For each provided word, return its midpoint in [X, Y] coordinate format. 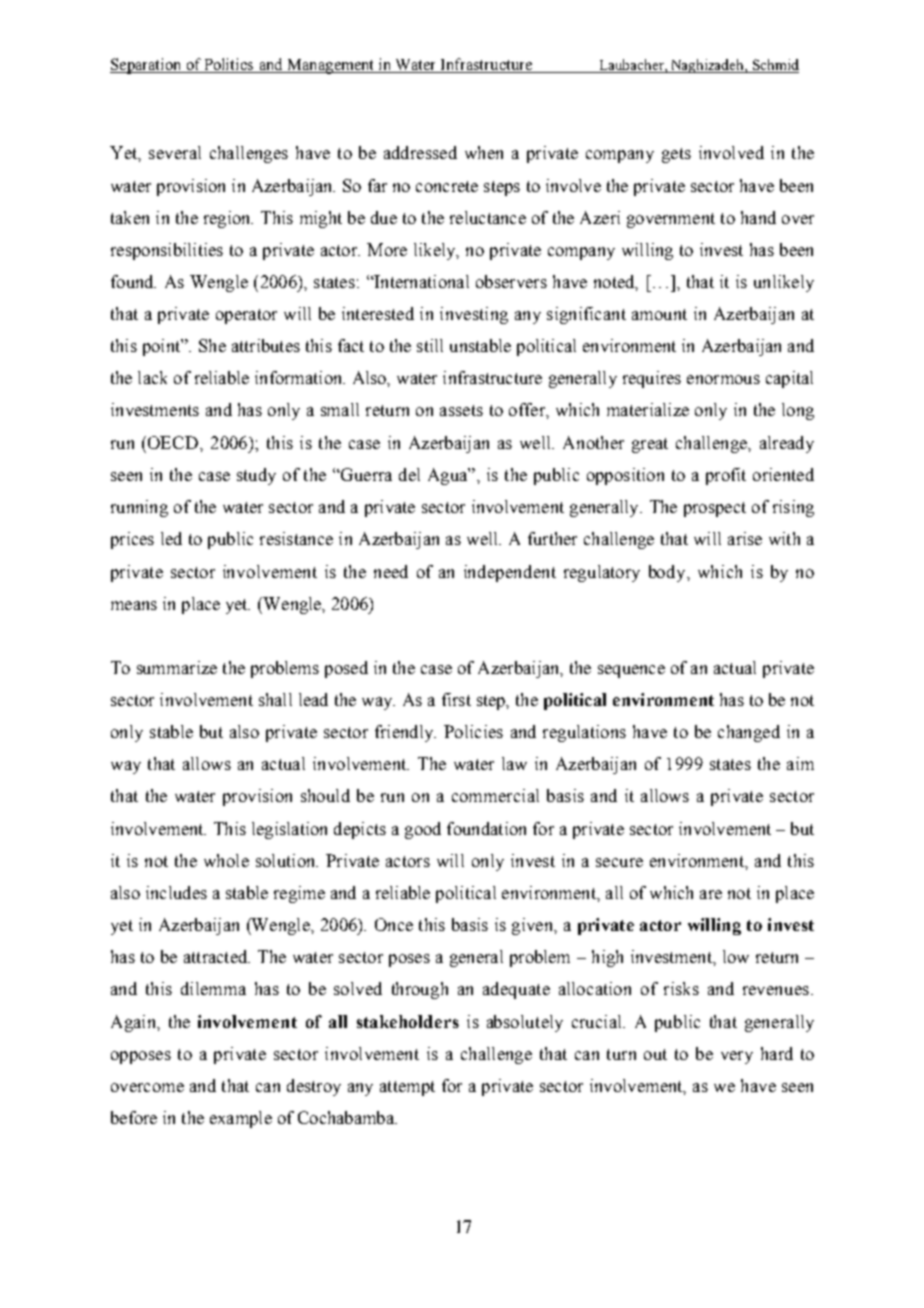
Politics [229, 65]
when [484, 152]
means [134, 605]
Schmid [774, 66]
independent [510, 573]
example [241, 1119]
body [668, 573]
